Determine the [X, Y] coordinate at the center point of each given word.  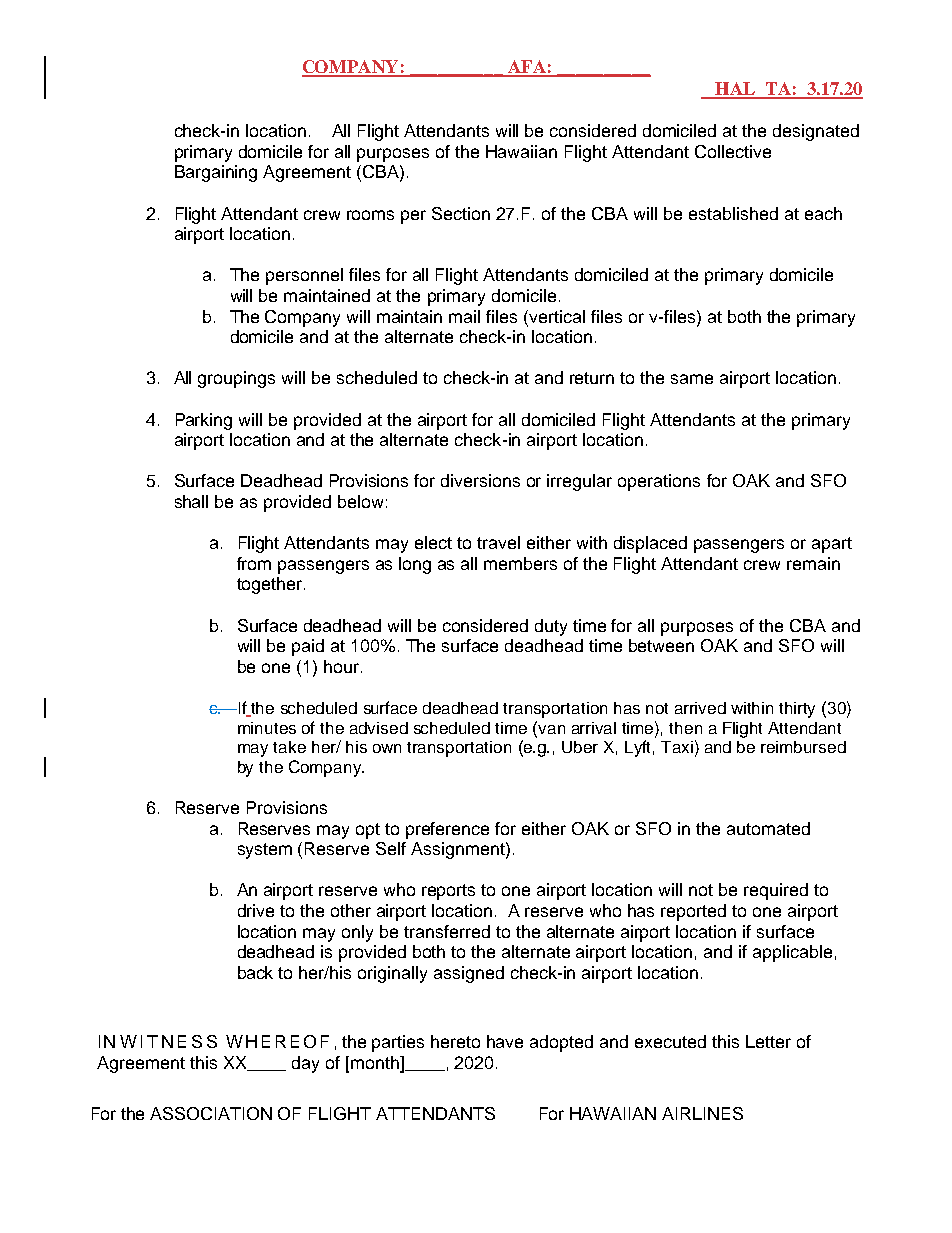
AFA [526, 68]
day [305, 1064]
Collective [733, 151]
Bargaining [216, 173]
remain [813, 563]
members [520, 563]
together [271, 585]
